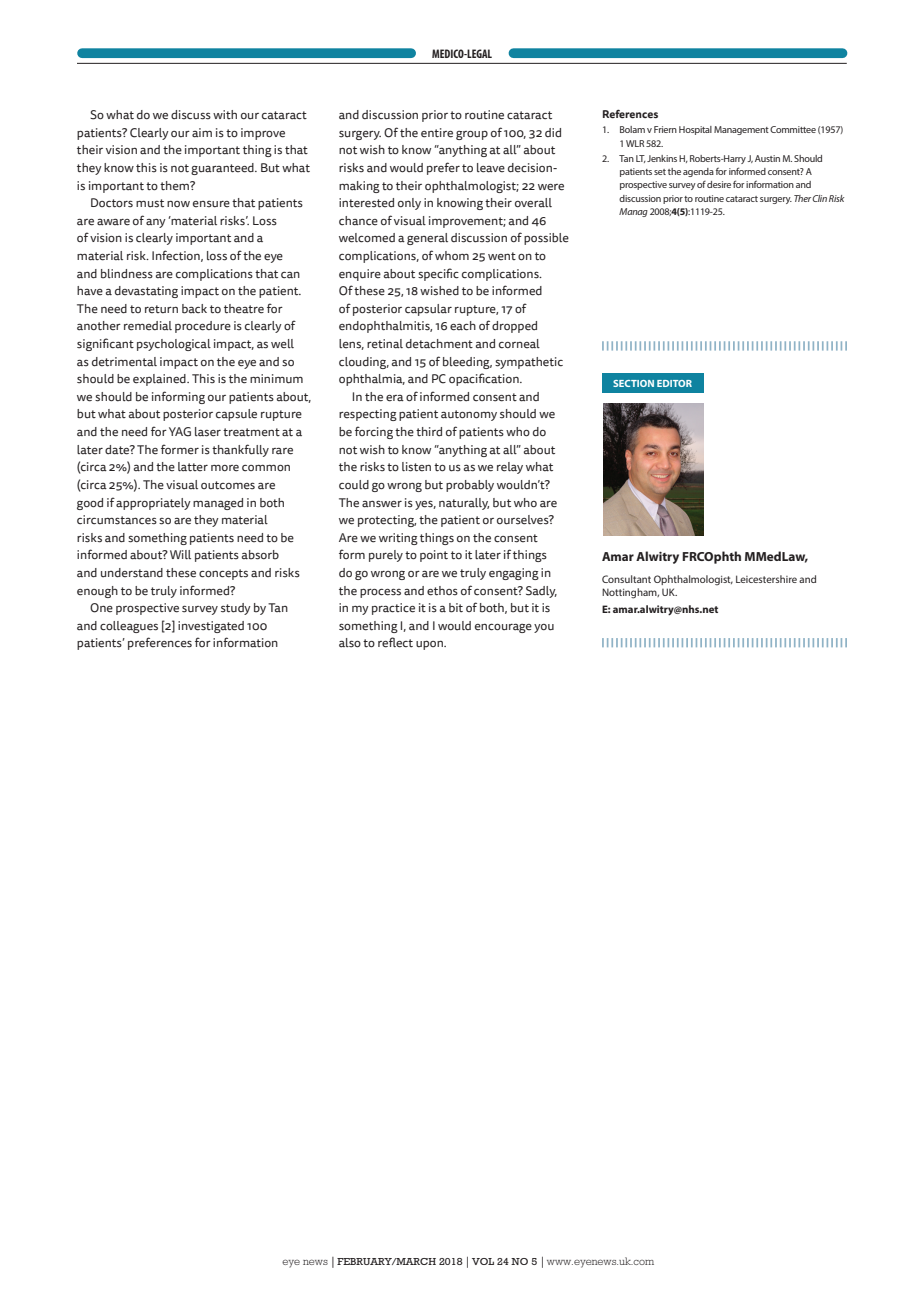  What do you see at coordinates (153, 504) in the image?
I see `appropriately` at bounding box center [153, 504].
